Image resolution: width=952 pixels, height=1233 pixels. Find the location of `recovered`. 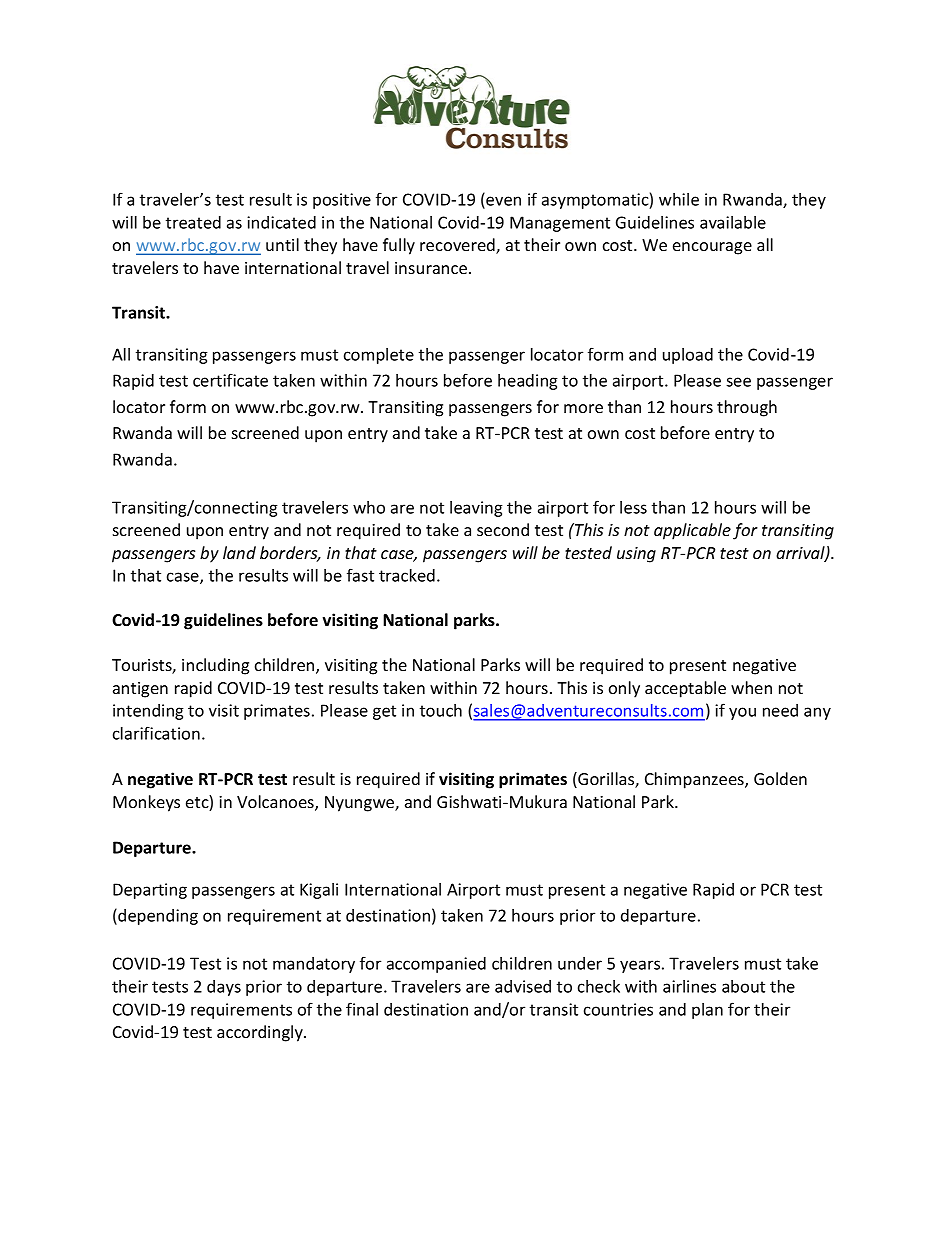

recovered is located at coordinates (458, 246).
